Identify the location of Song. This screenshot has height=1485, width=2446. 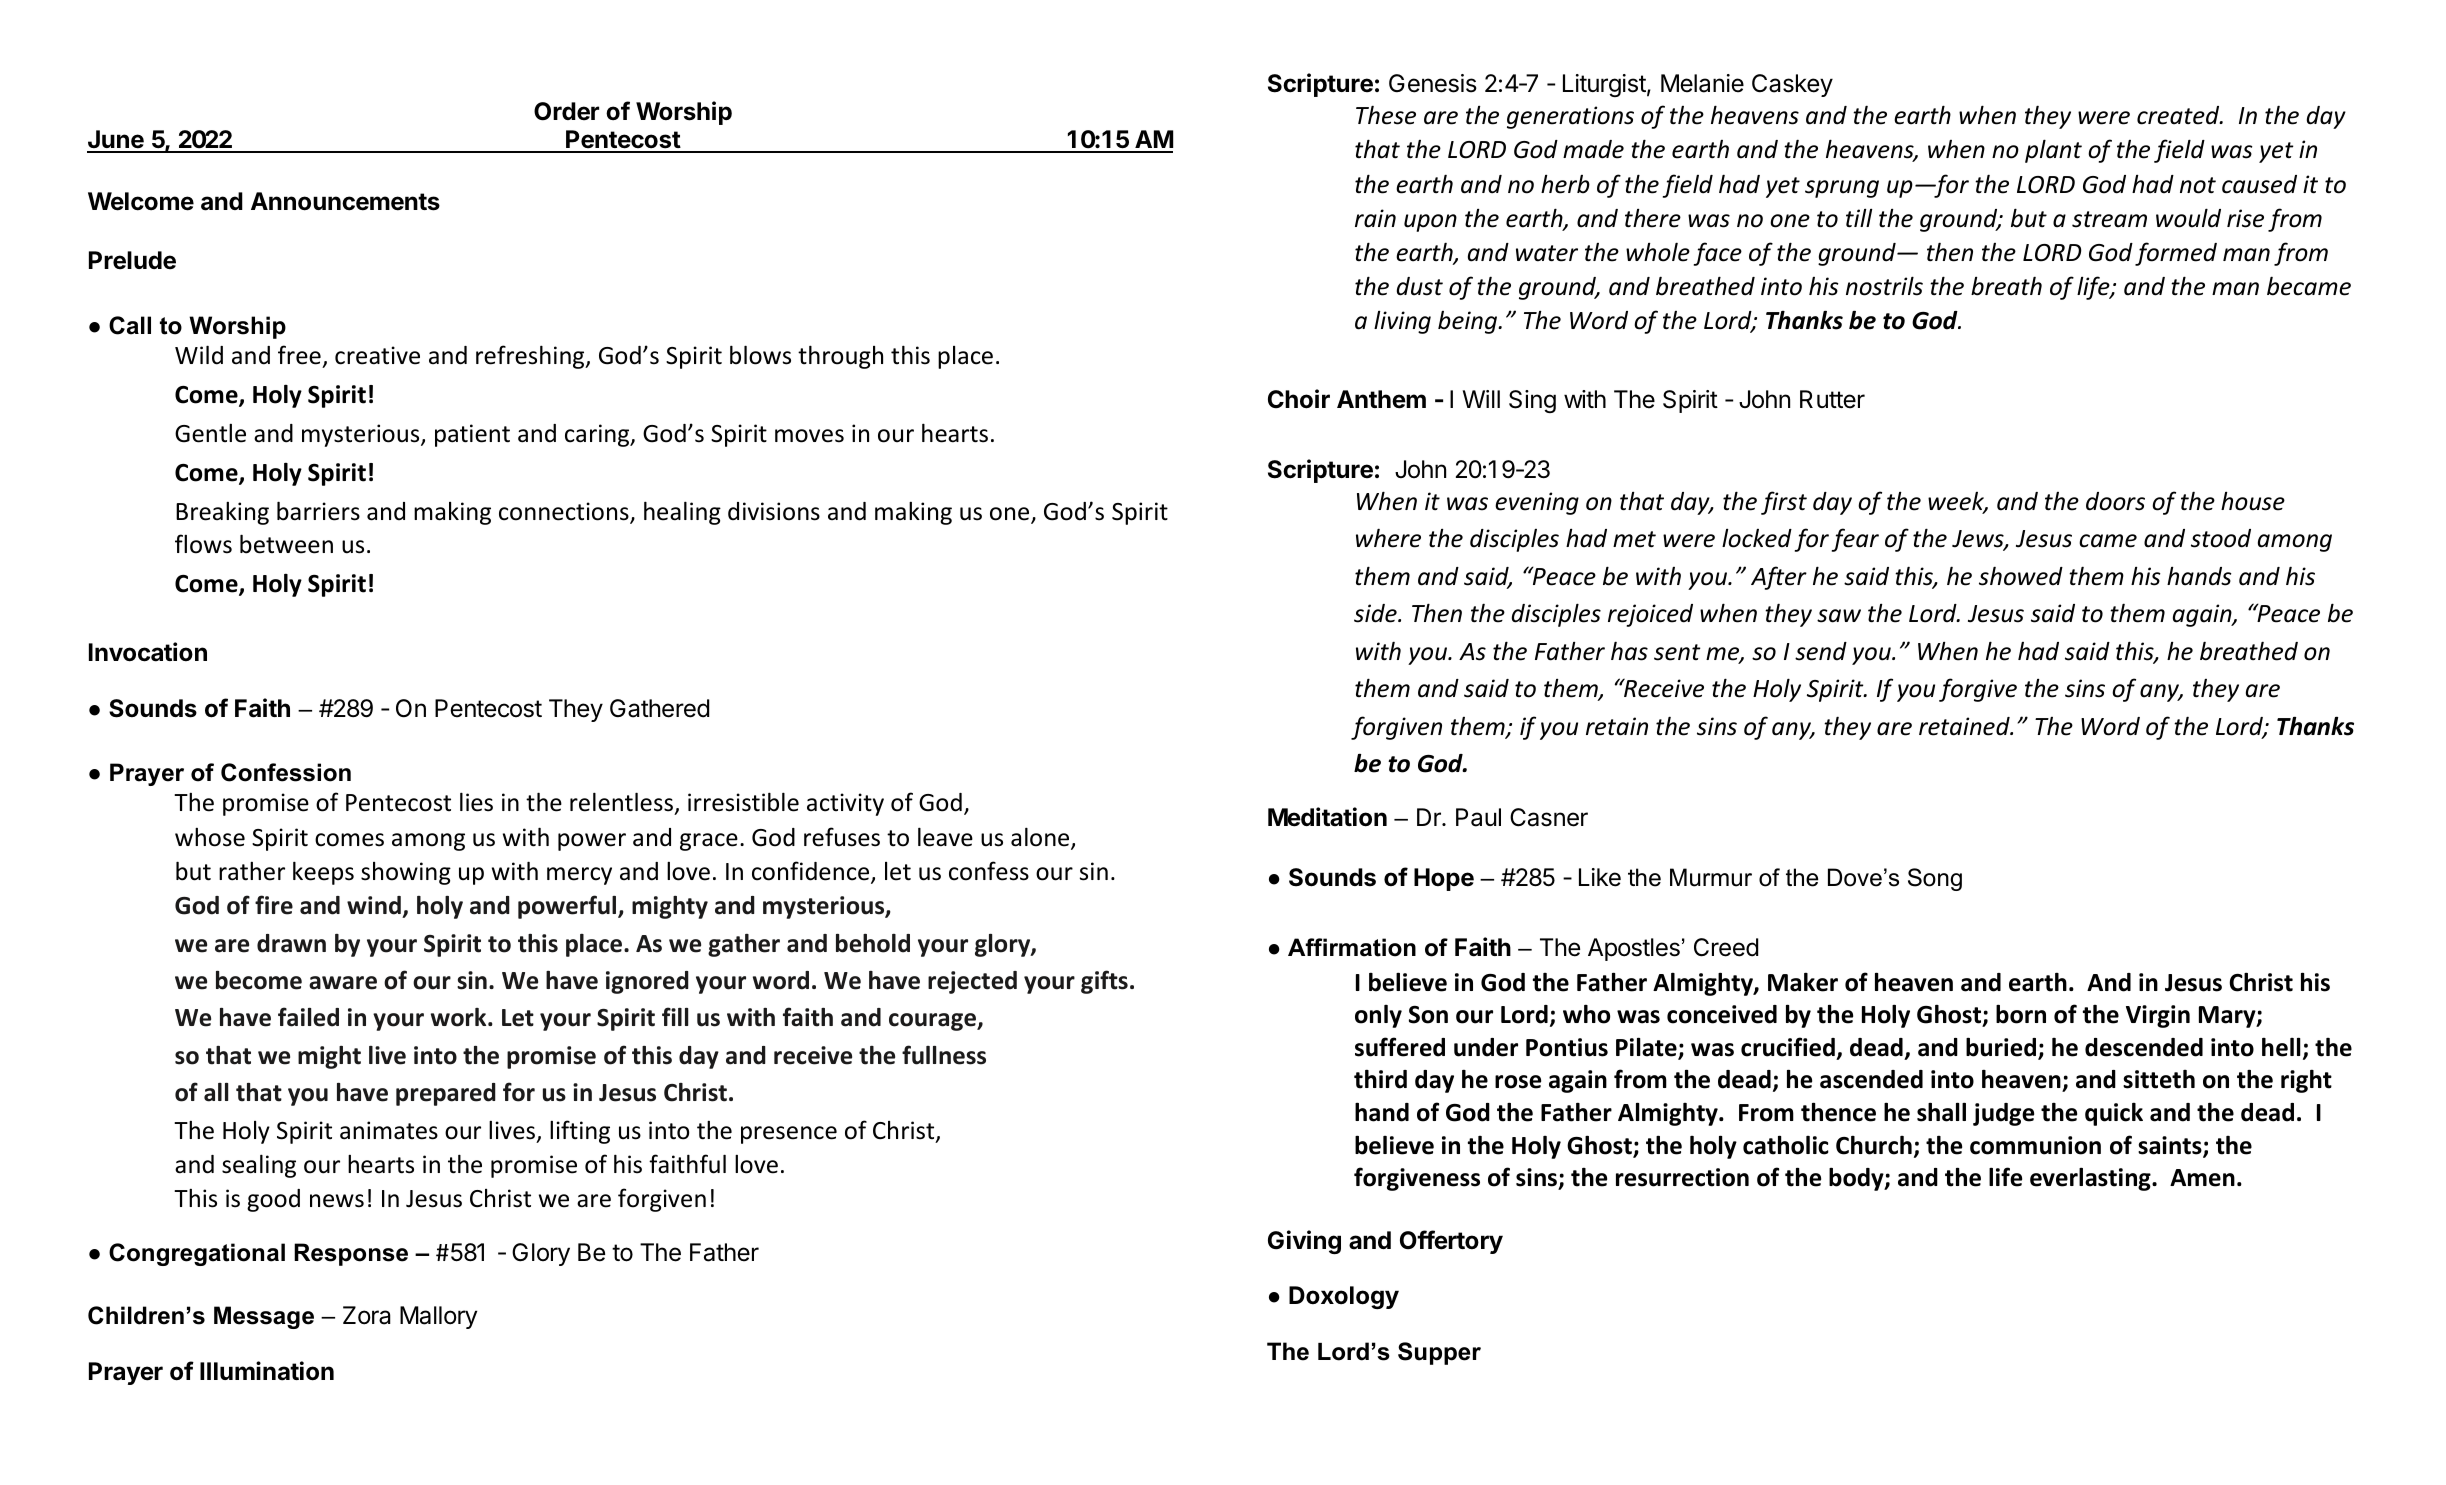
(1935, 879).
